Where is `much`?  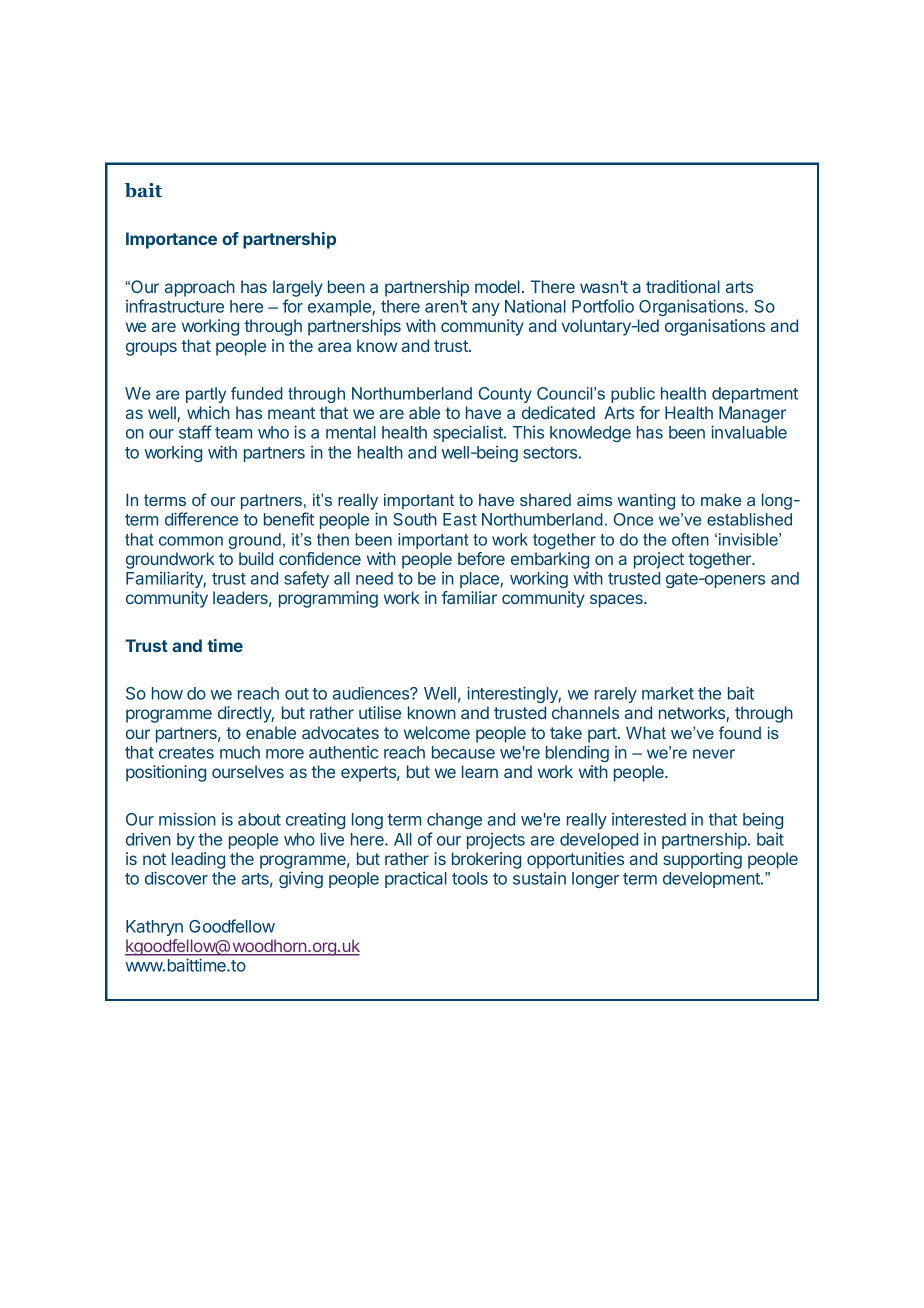 much is located at coordinates (240, 752).
